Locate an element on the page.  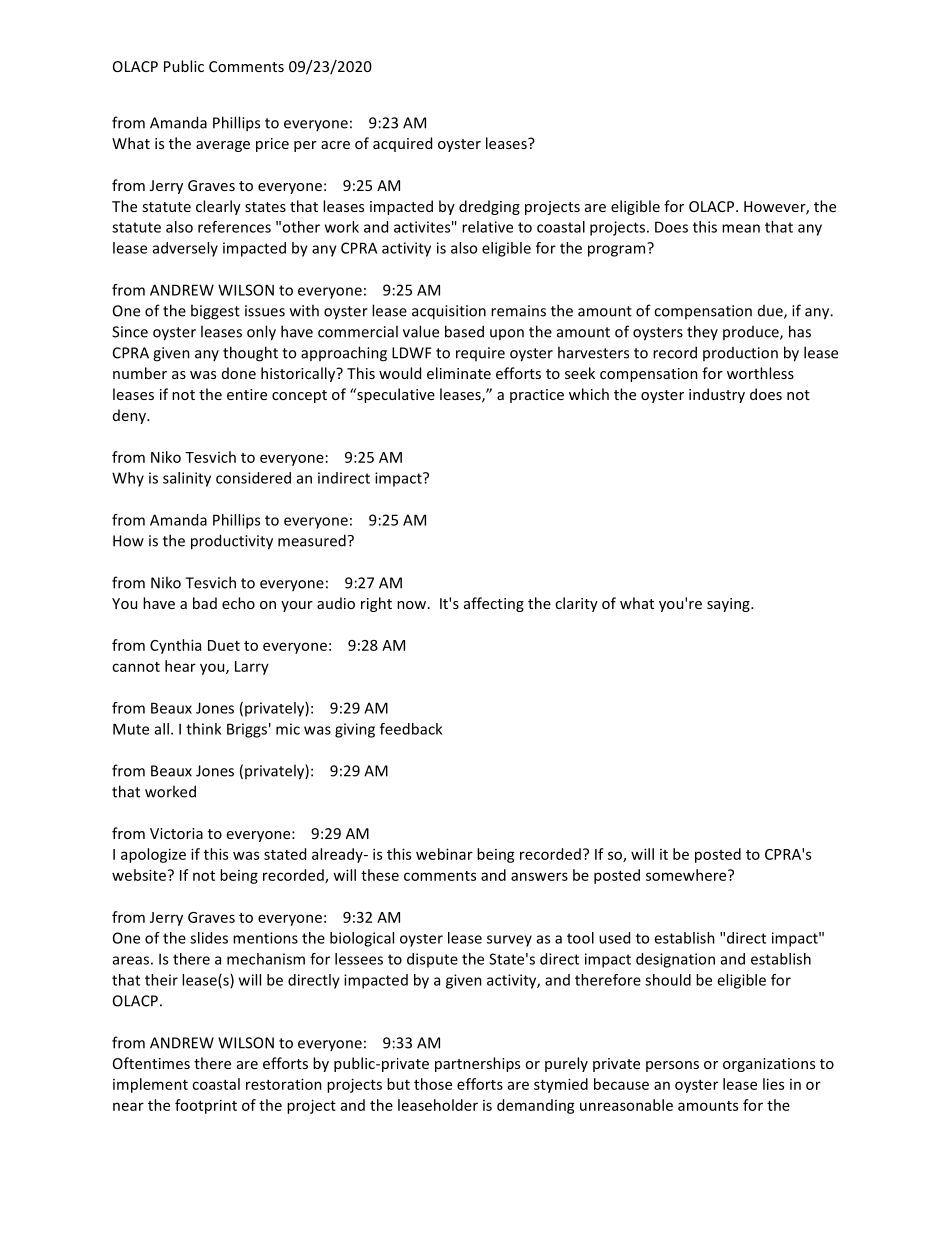
dredging is located at coordinates (489, 207).
